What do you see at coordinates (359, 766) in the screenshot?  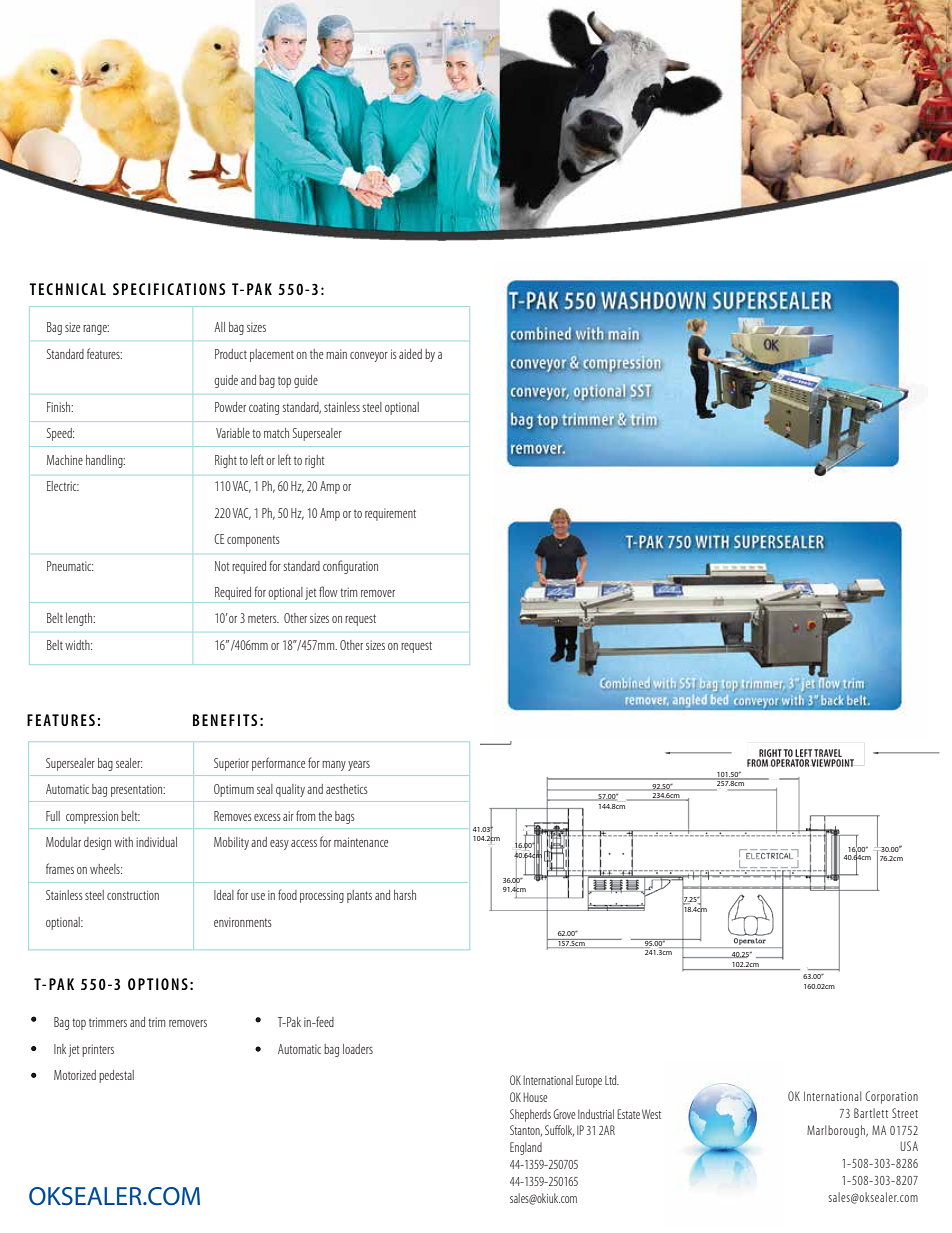 I see `years` at bounding box center [359, 766].
